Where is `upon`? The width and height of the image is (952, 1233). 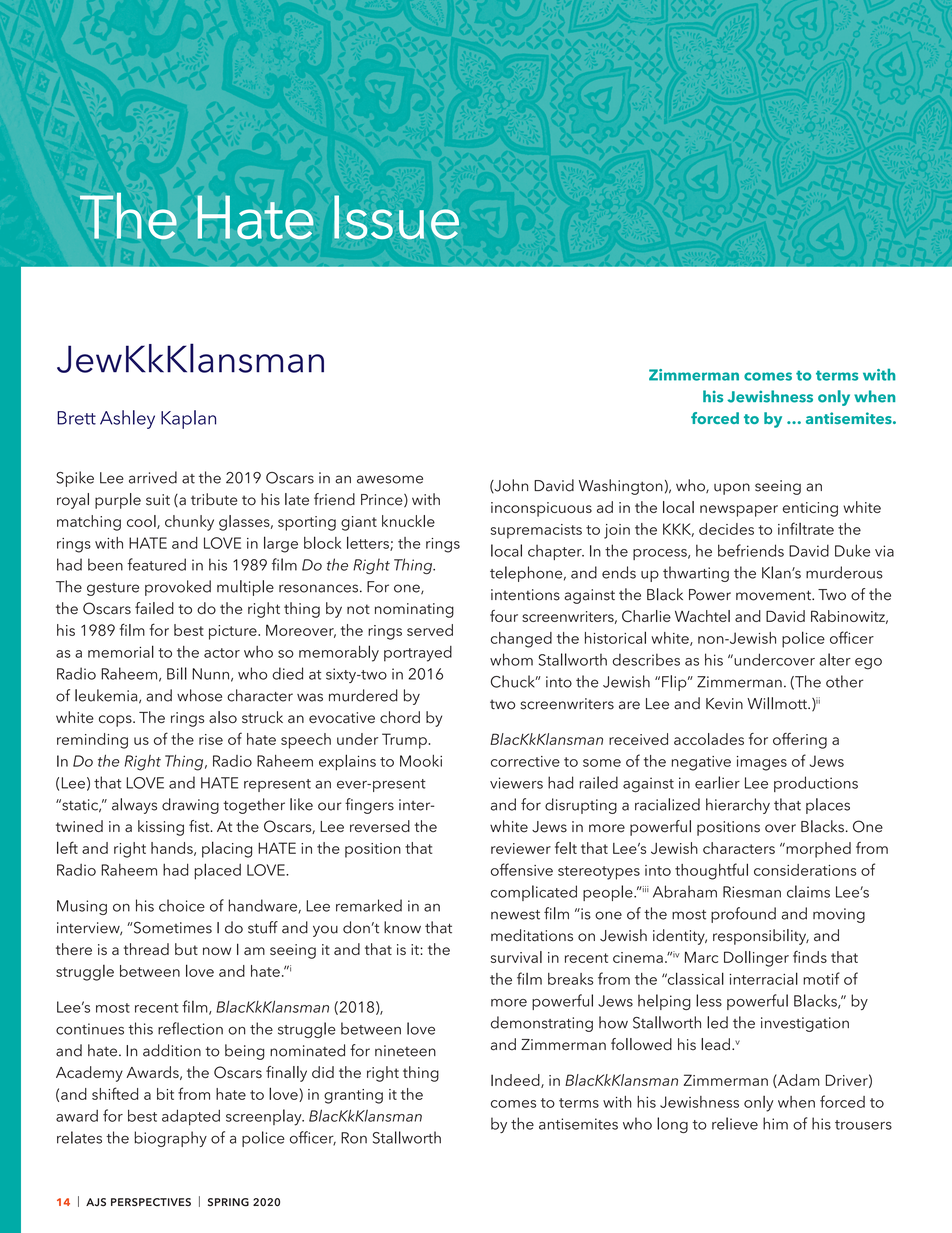 upon is located at coordinates (732, 489).
